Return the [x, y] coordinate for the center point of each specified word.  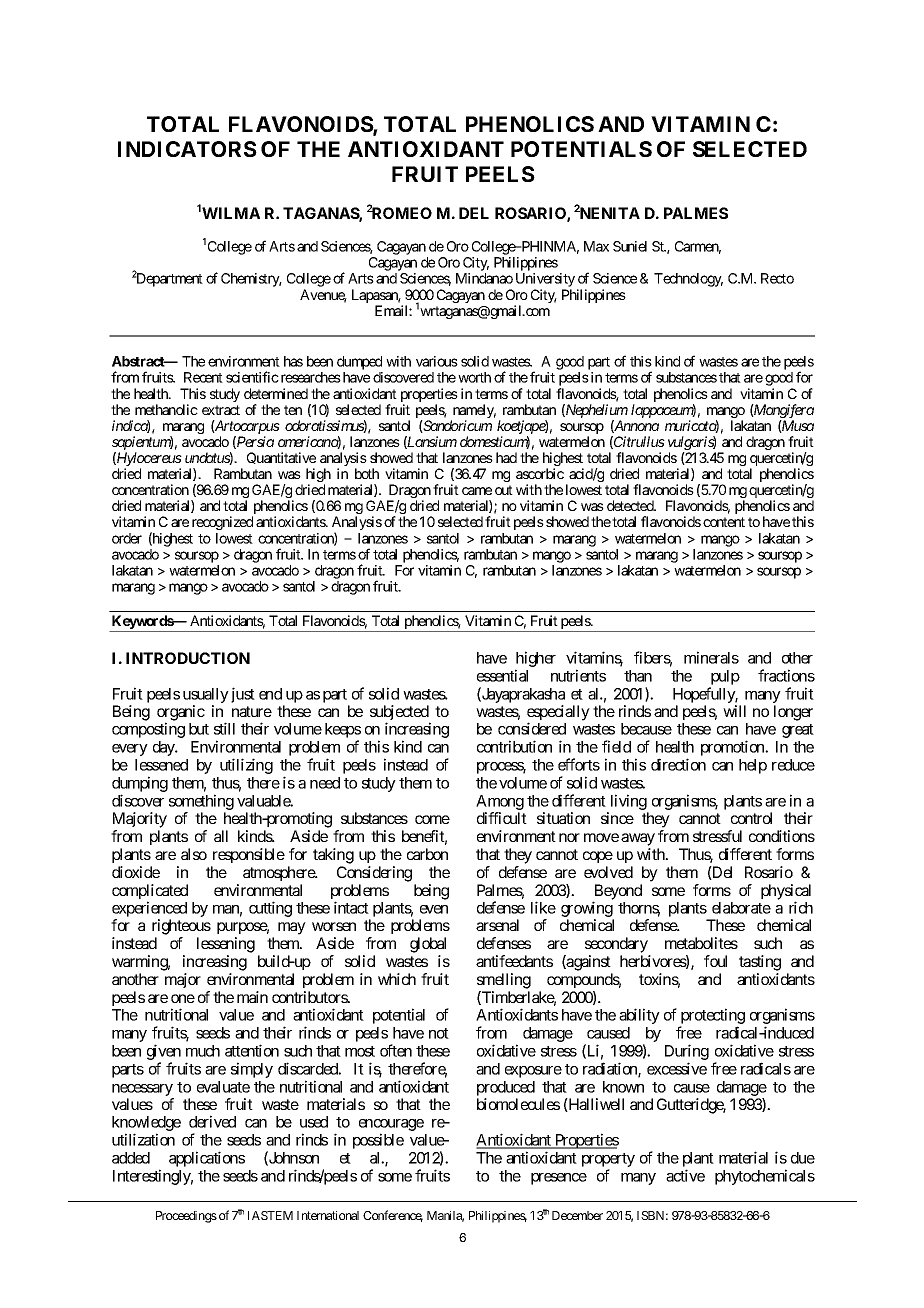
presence [559, 1179]
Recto [777, 278]
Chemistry [251, 280]
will [734, 711]
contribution [514, 746]
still [224, 728]
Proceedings [186, 1217]
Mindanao [484, 278]
